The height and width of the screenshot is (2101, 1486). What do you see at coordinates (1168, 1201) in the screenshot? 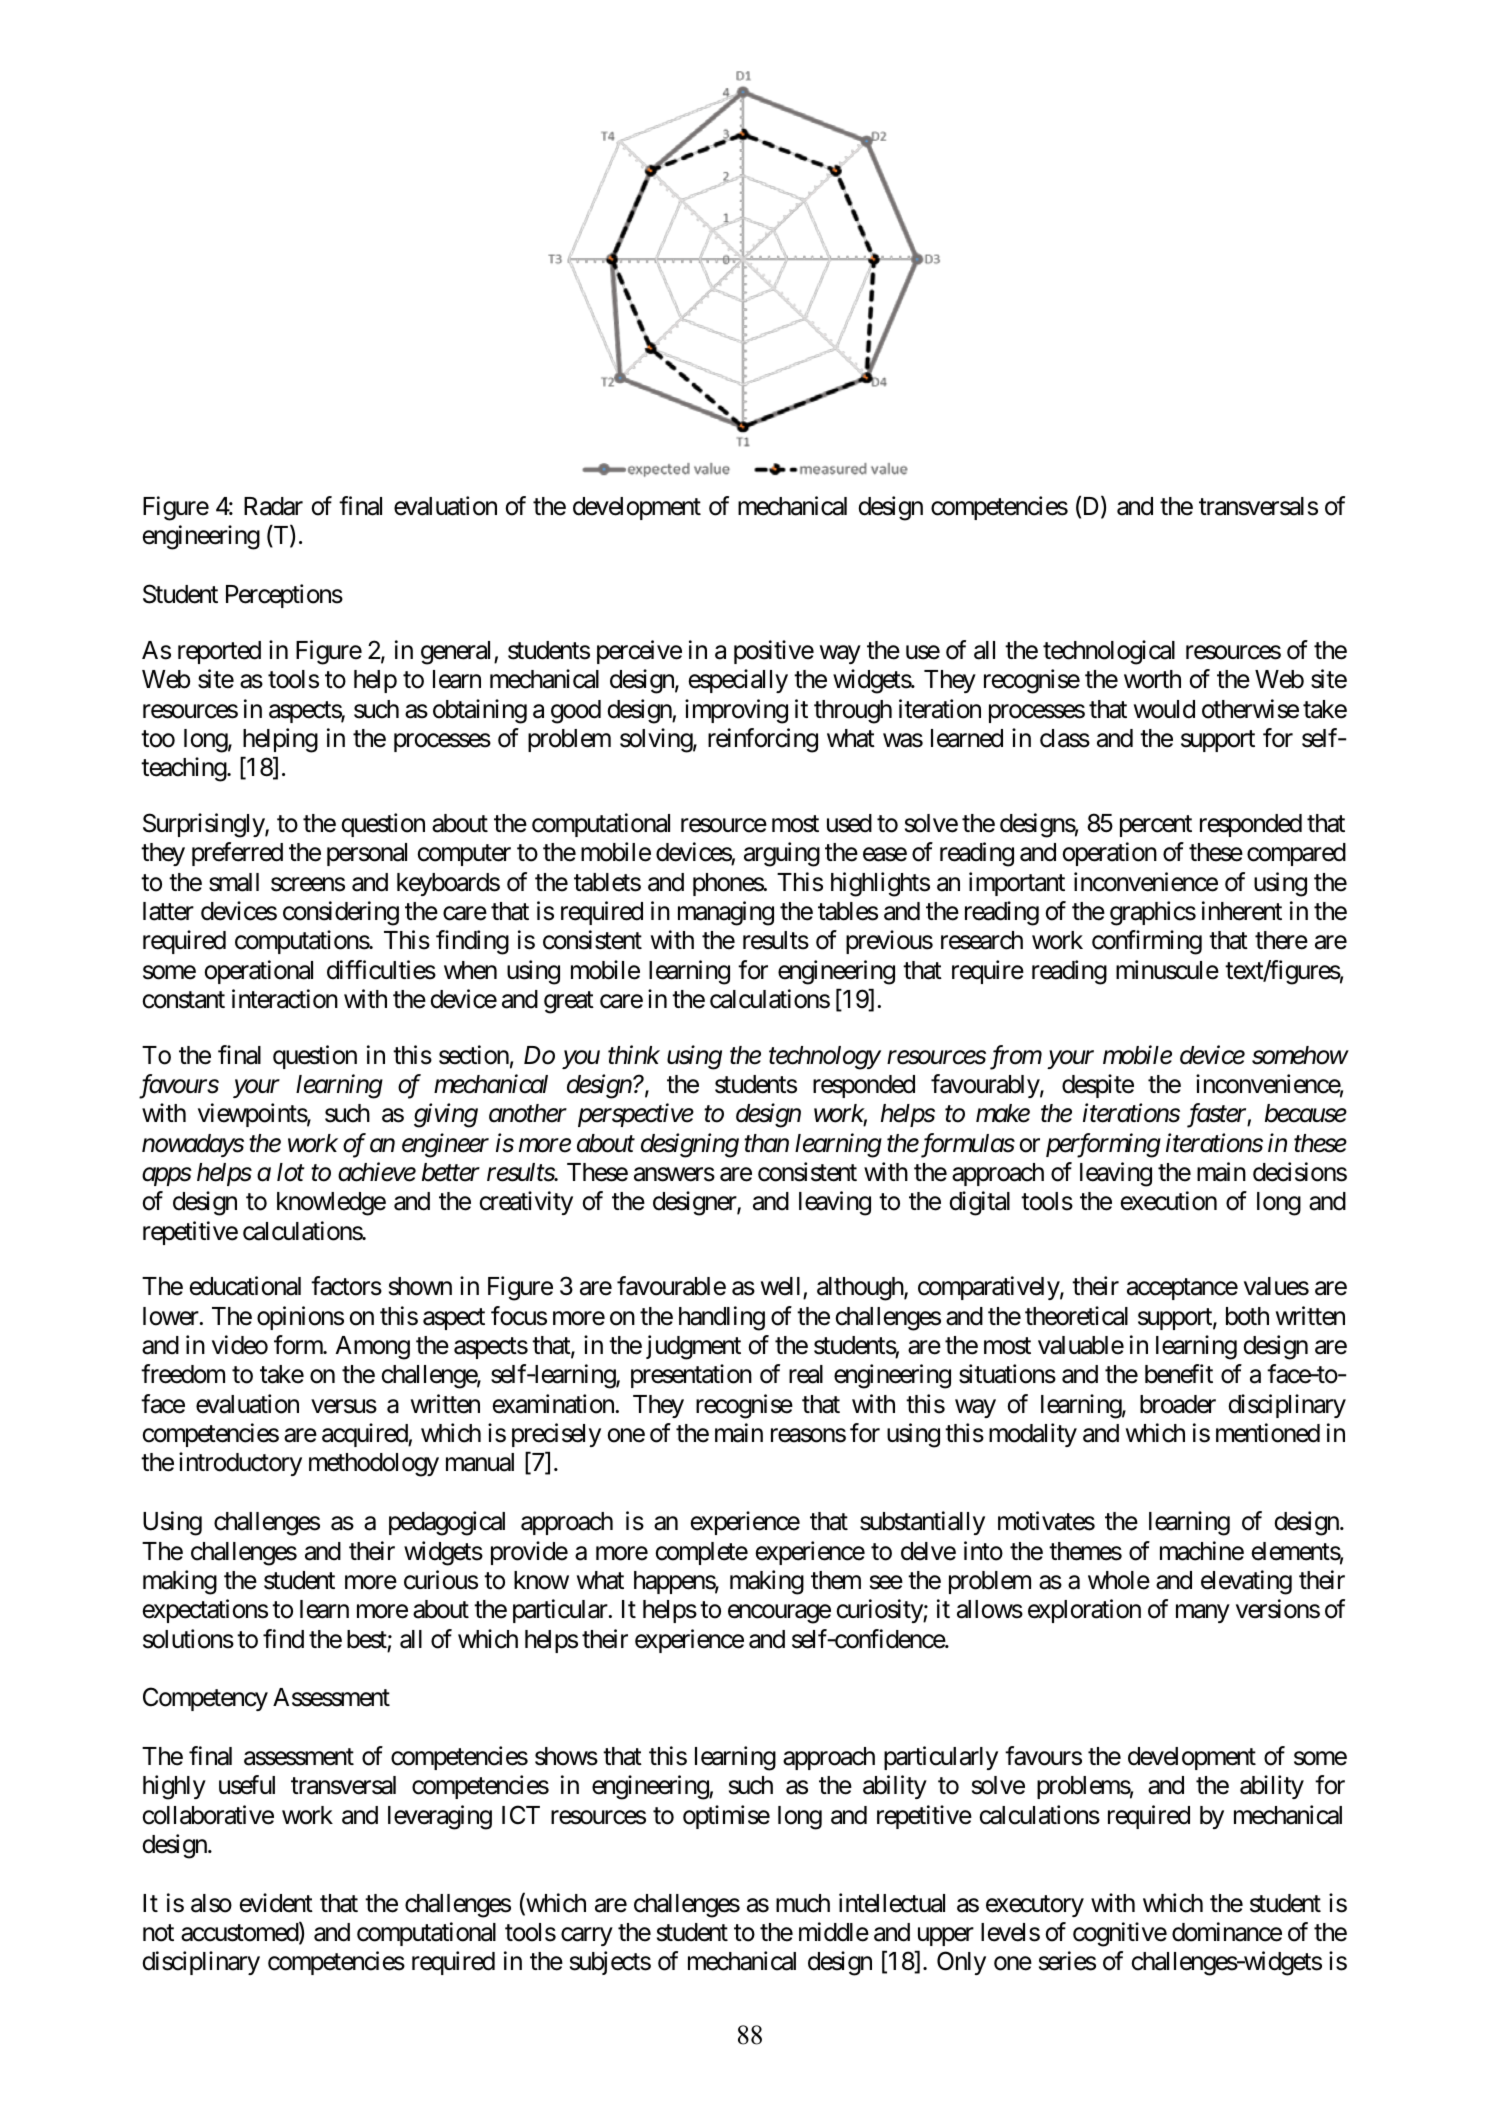
I see `execution` at bounding box center [1168, 1201].
